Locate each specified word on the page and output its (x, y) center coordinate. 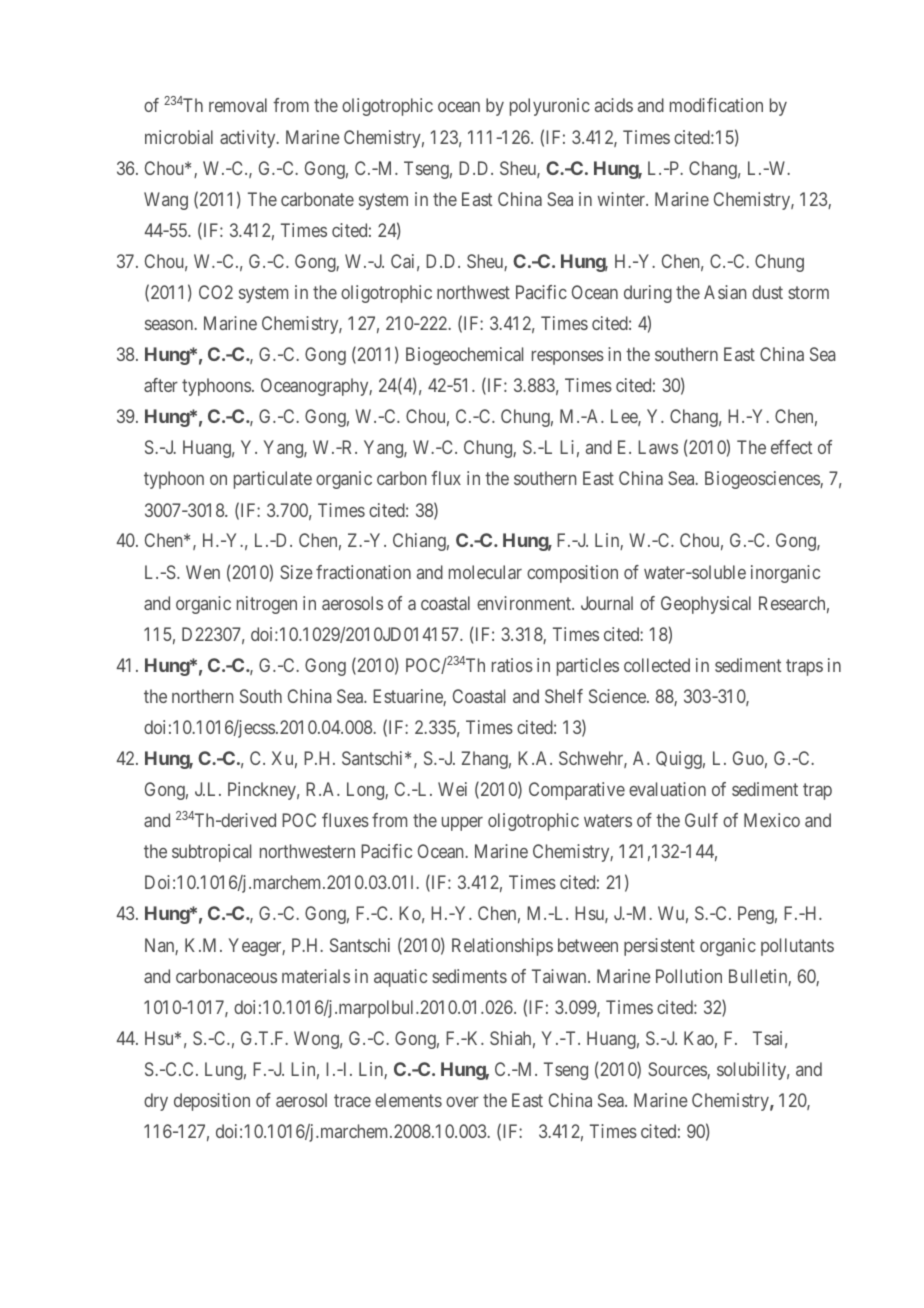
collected (657, 665)
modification (716, 105)
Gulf (701, 820)
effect (791, 447)
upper (462, 824)
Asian (725, 292)
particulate (273, 480)
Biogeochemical (464, 356)
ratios (512, 665)
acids (614, 105)
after (161, 385)
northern (202, 696)
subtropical (211, 853)
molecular (485, 572)
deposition (212, 1102)
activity (249, 139)
